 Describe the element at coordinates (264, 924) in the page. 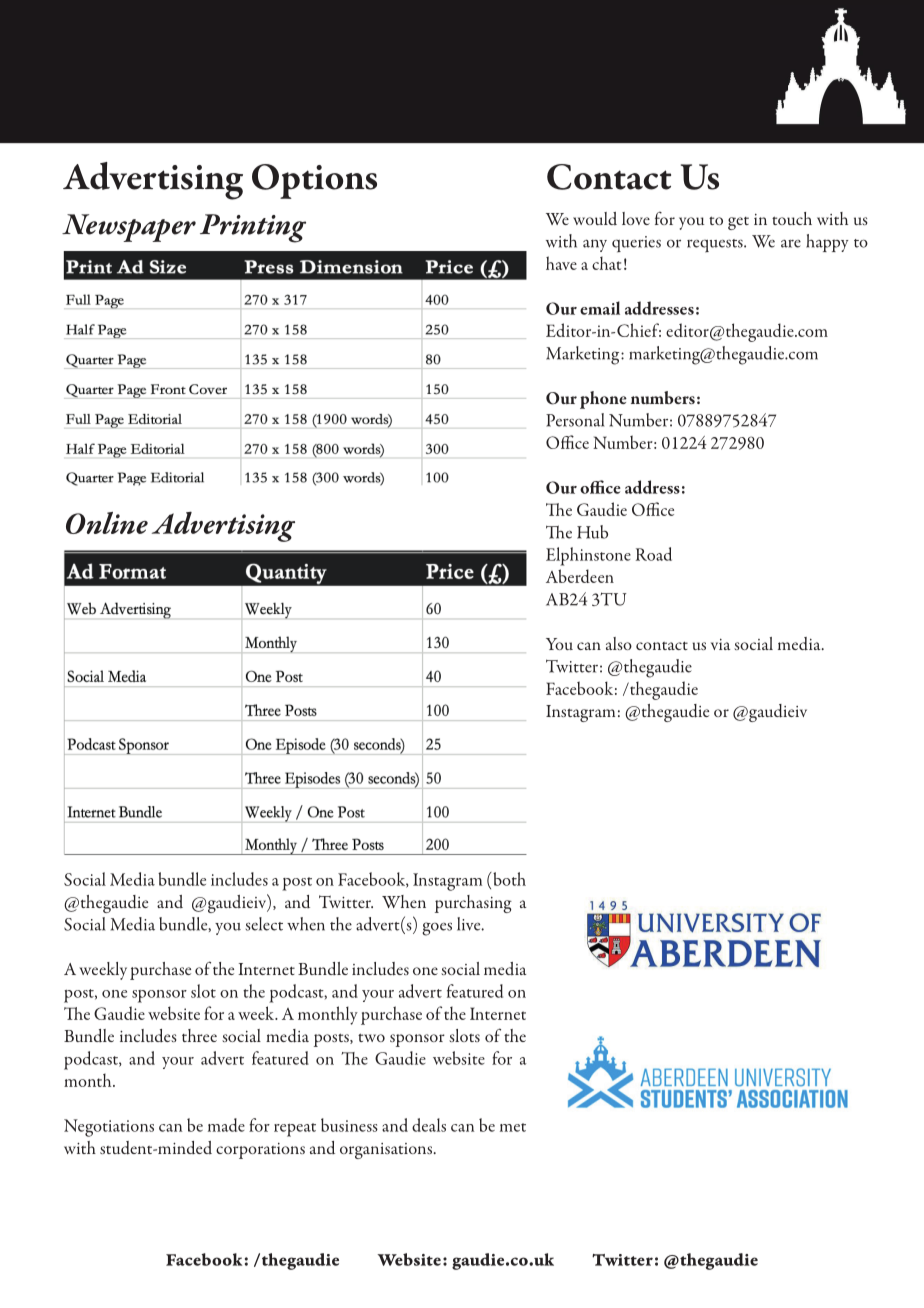

I see `select` at that location.
